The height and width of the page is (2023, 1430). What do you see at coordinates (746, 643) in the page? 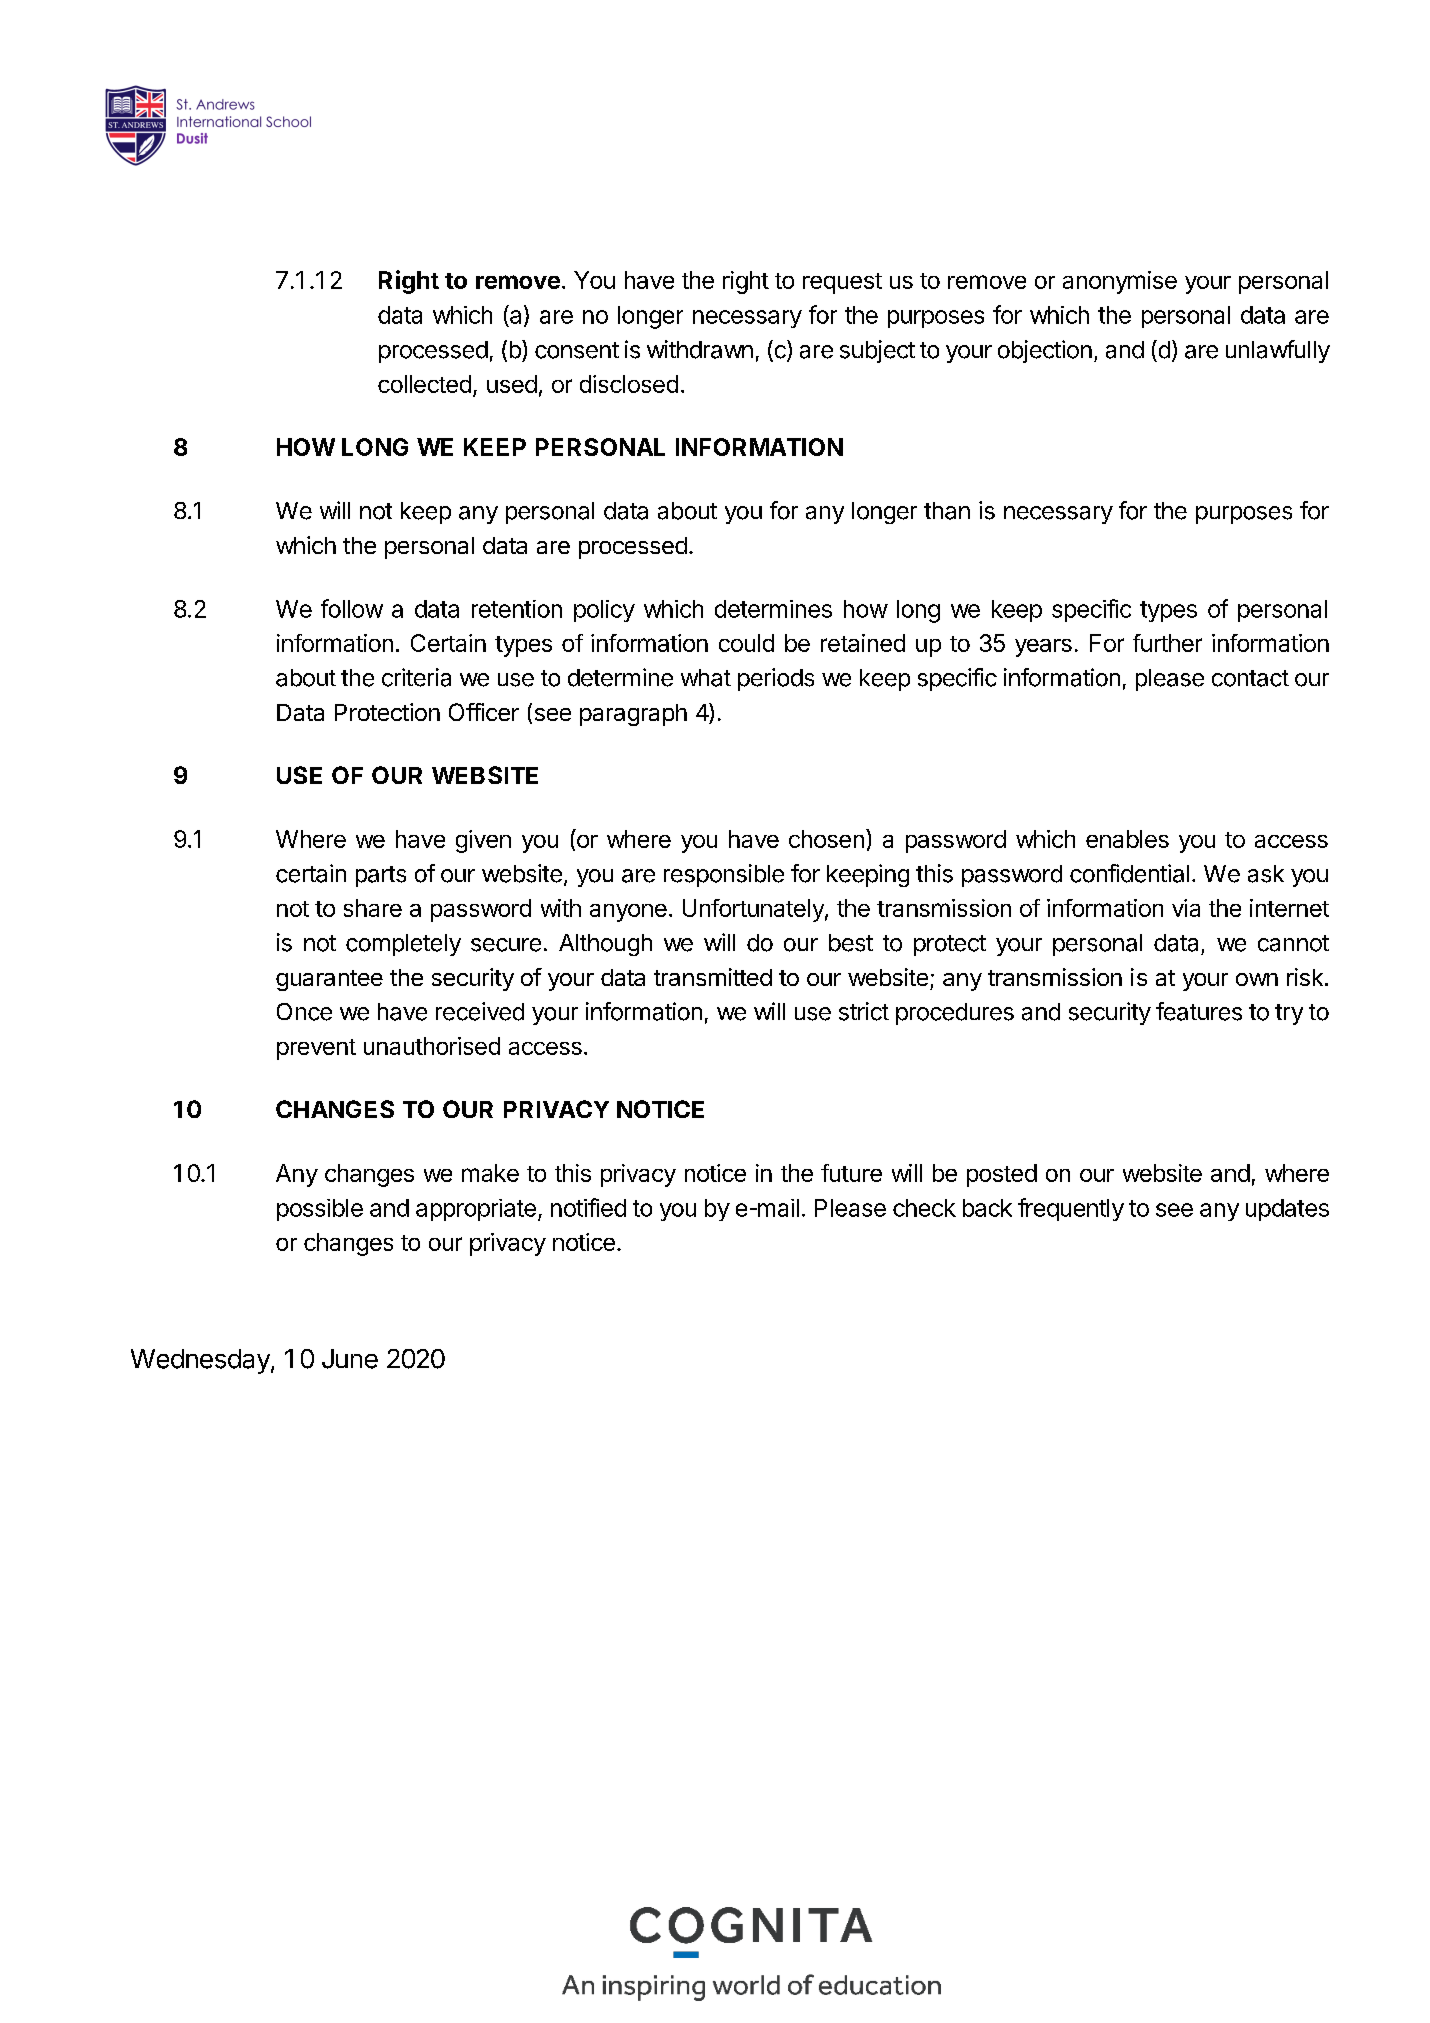
I see `could` at bounding box center [746, 643].
